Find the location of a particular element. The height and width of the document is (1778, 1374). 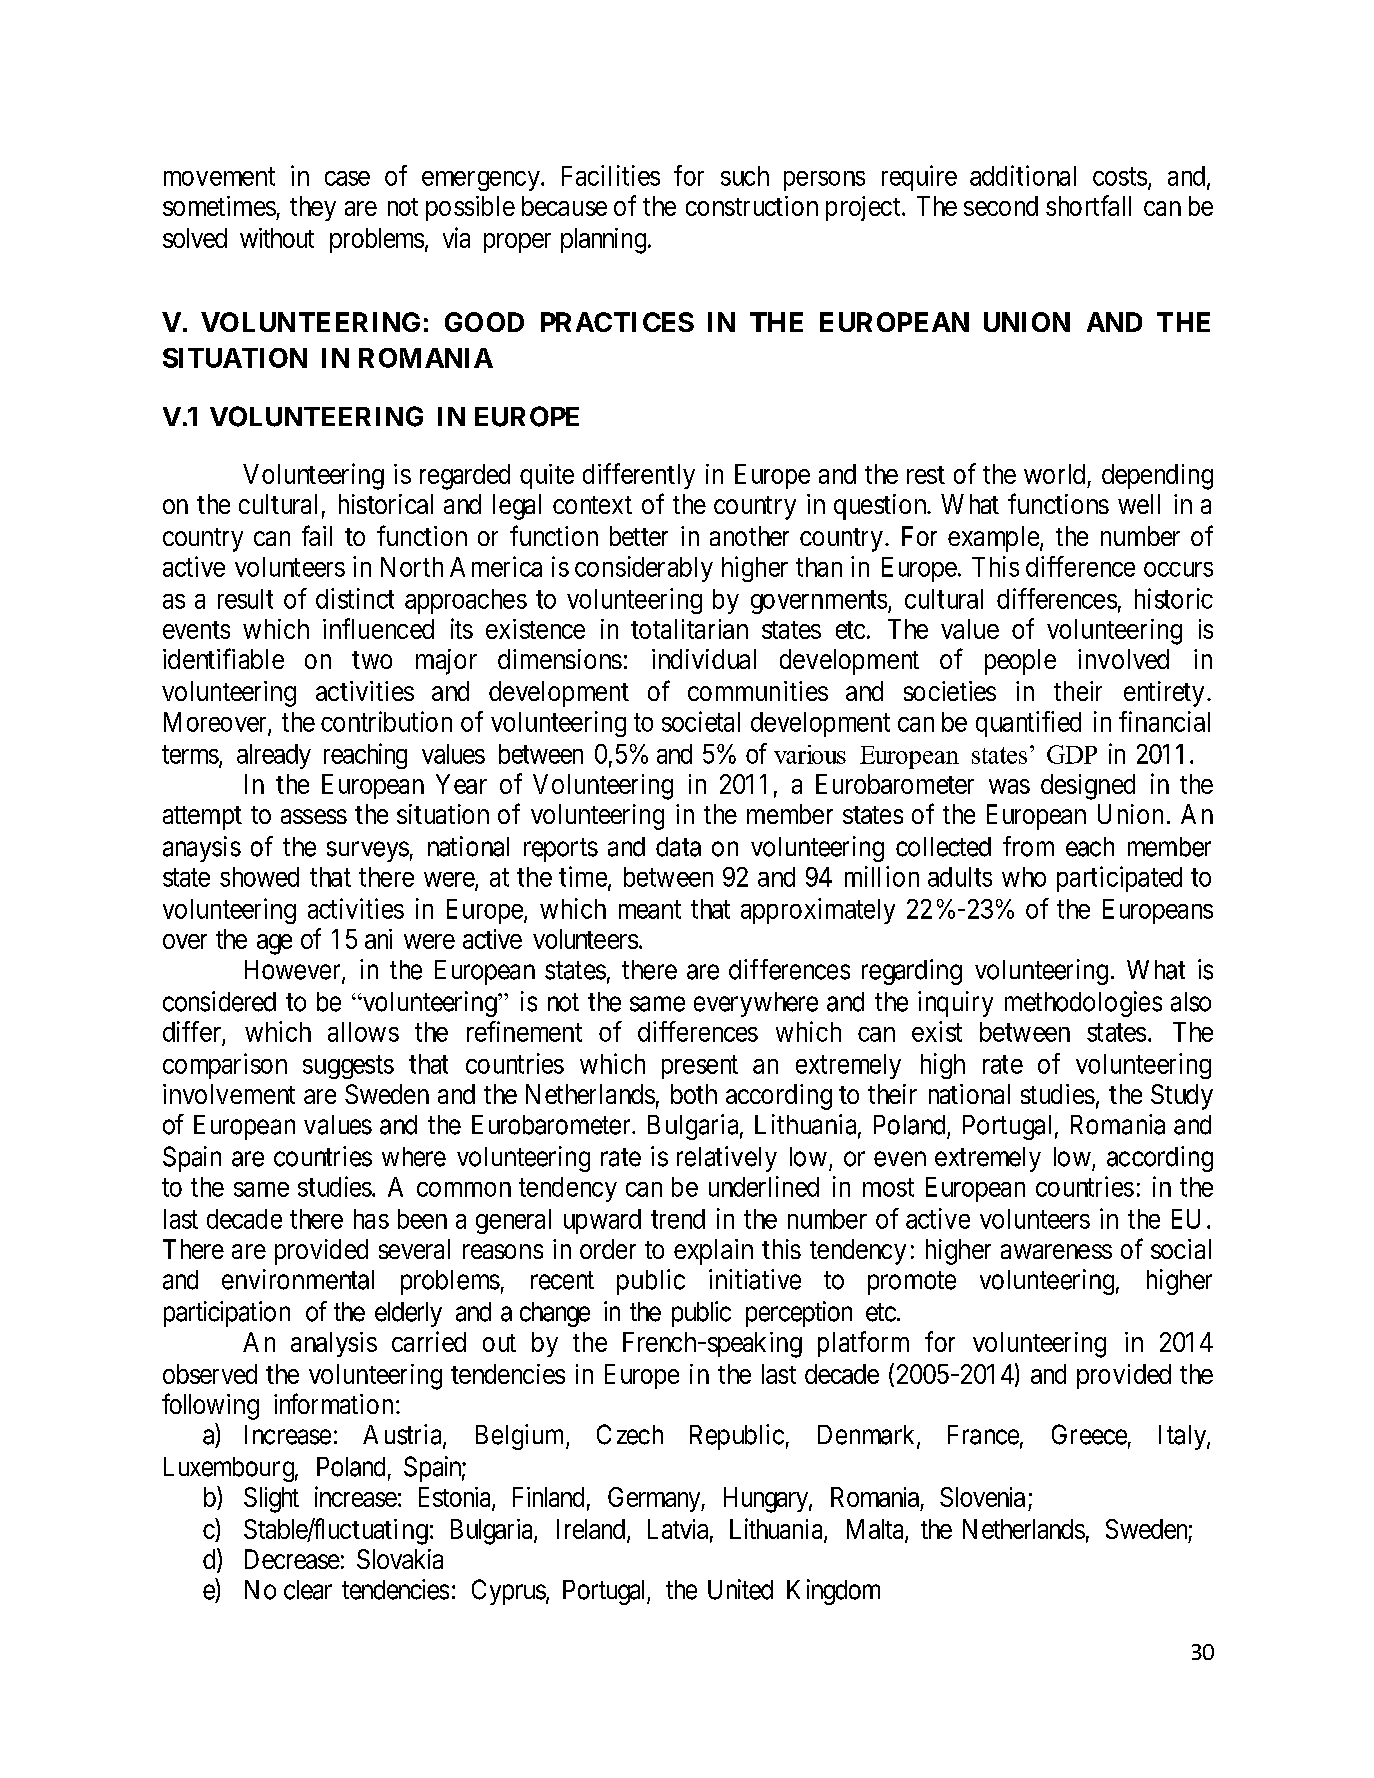

Decrease is located at coordinates (292, 1559).
